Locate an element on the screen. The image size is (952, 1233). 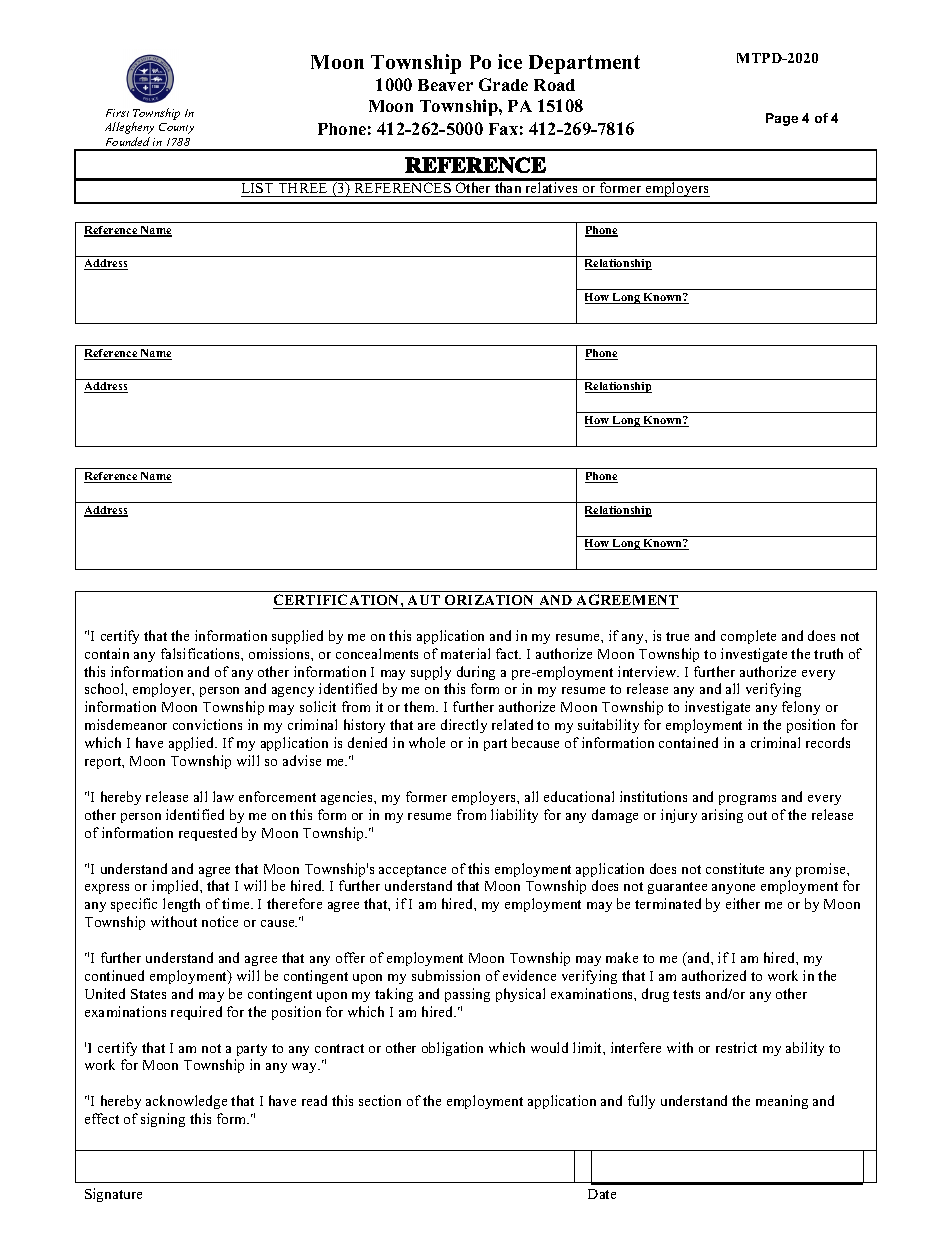
signing is located at coordinates (163, 1120).
